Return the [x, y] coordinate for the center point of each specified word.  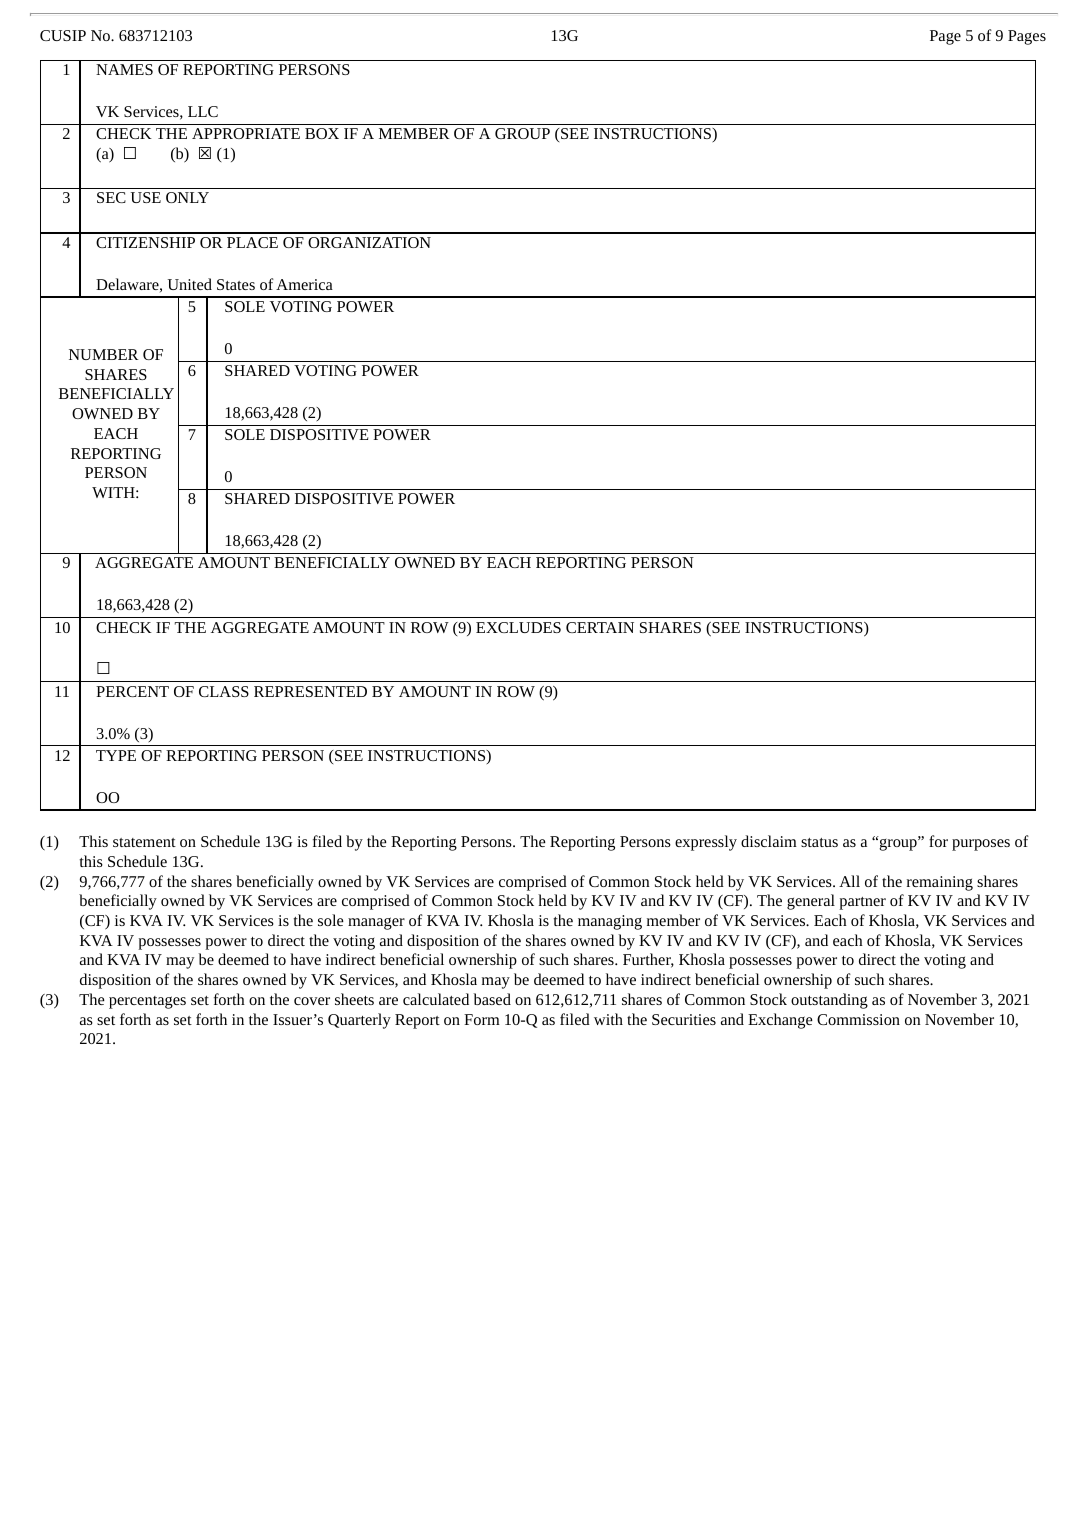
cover [312, 1001]
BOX [322, 133]
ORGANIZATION [369, 242]
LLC [203, 111]
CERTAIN [600, 627]
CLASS [224, 691]
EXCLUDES [518, 627]
